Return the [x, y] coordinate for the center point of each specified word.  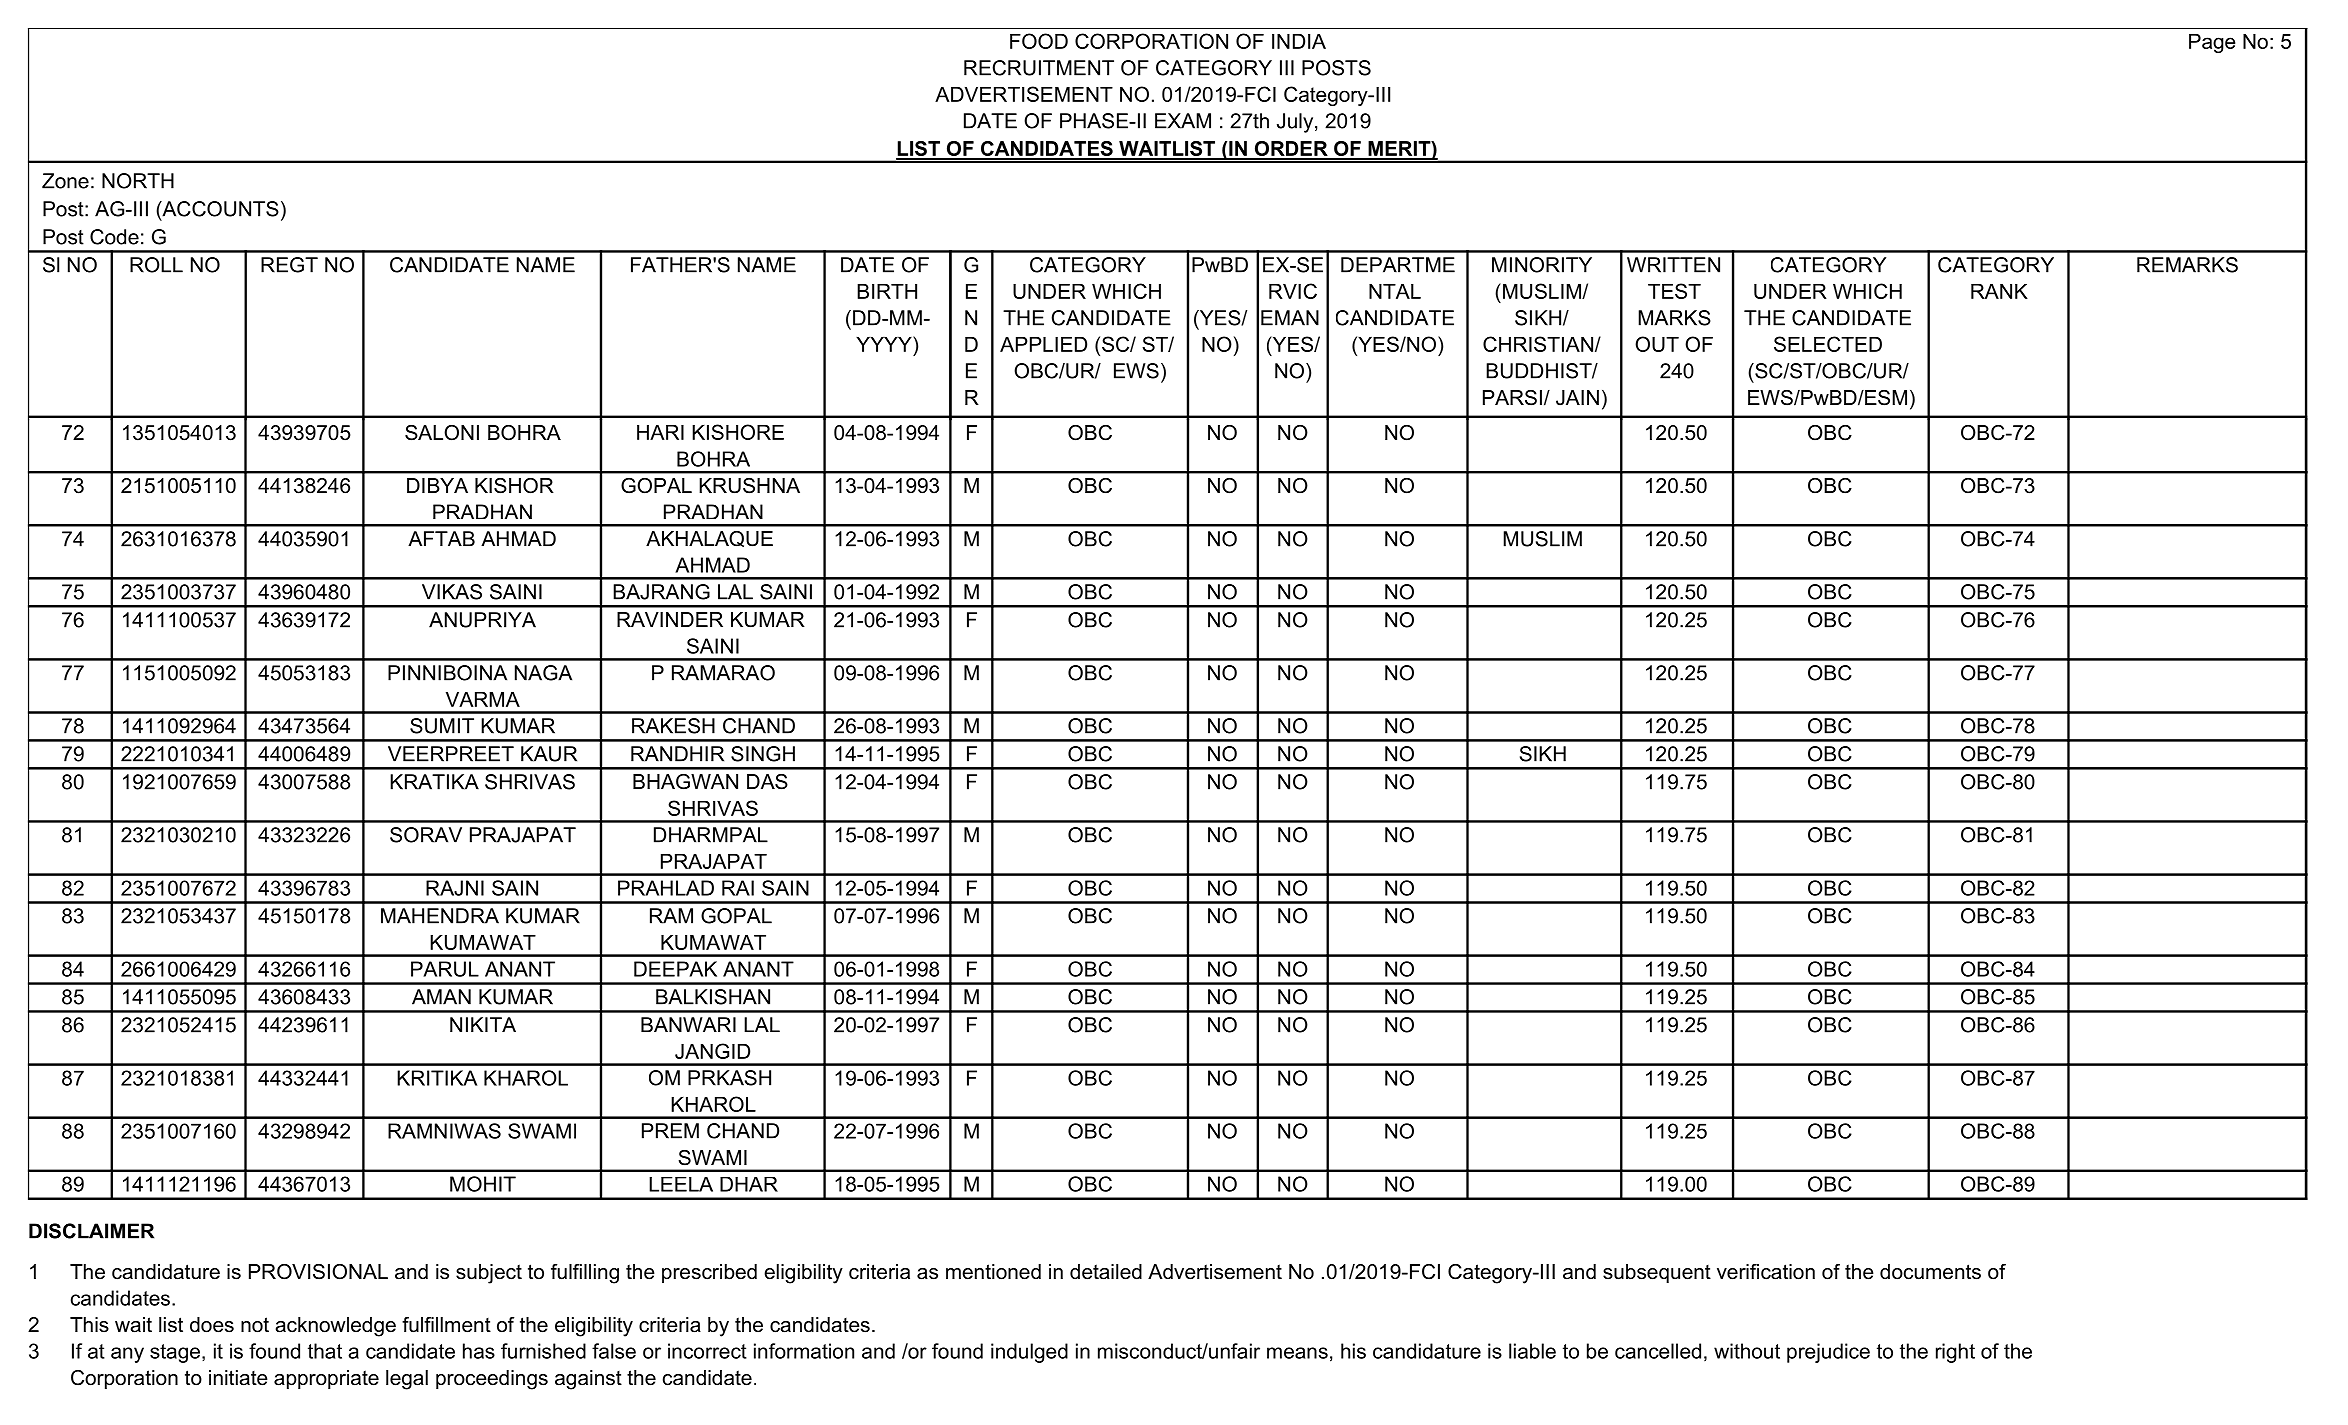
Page [2212, 43]
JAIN [1577, 398]
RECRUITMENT [1039, 68]
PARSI [1512, 398]
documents [1930, 1272]
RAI [738, 888]
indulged [1029, 1353]
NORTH [138, 181]
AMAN [441, 997]
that [325, 1351]
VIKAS [452, 592]
